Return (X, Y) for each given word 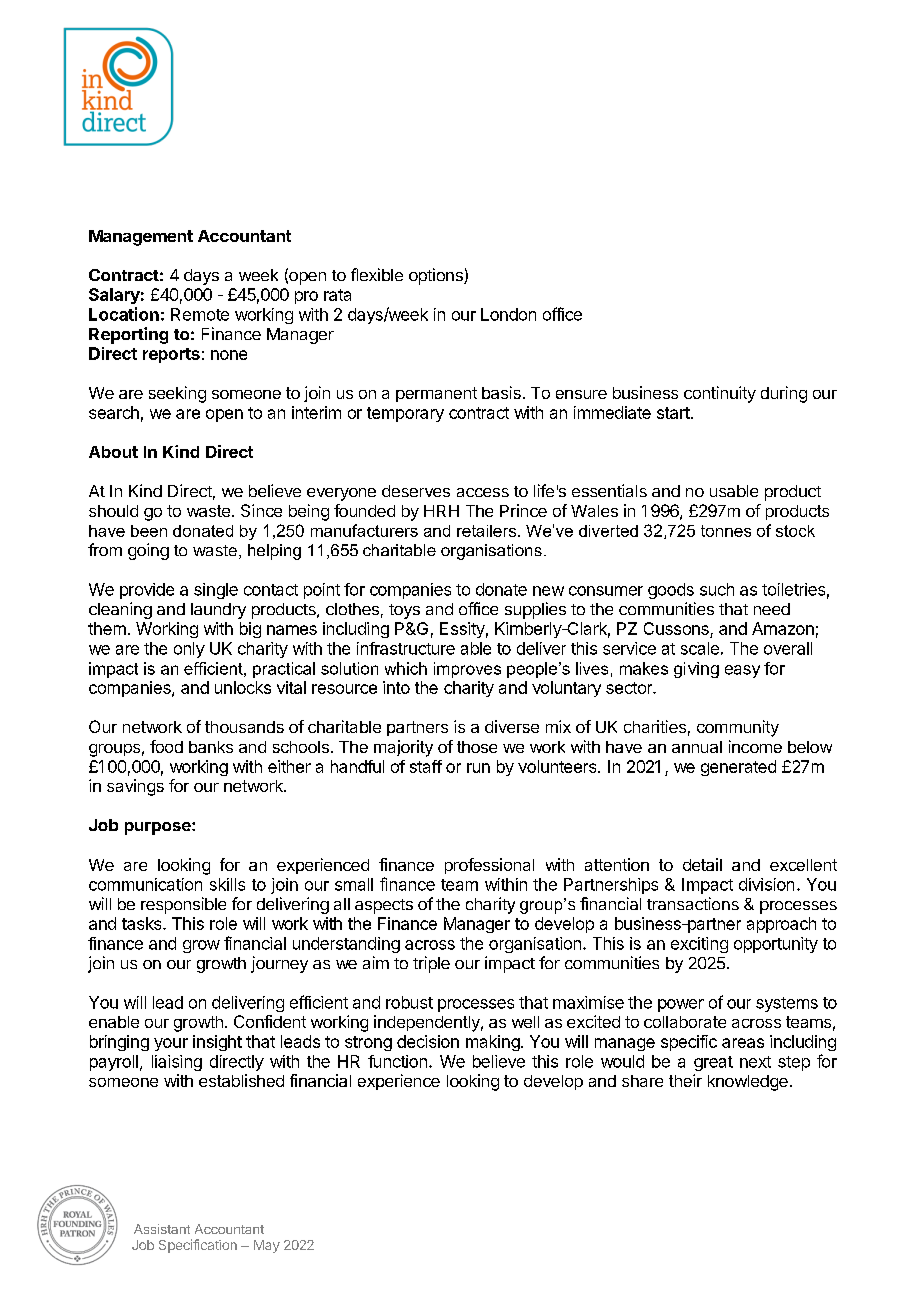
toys (404, 611)
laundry (218, 611)
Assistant (162, 1229)
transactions (693, 903)
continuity (720, 394)
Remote (200, 314)
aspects (384, 906)
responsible (183, 905)
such (717, 589)
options (437, 276)
